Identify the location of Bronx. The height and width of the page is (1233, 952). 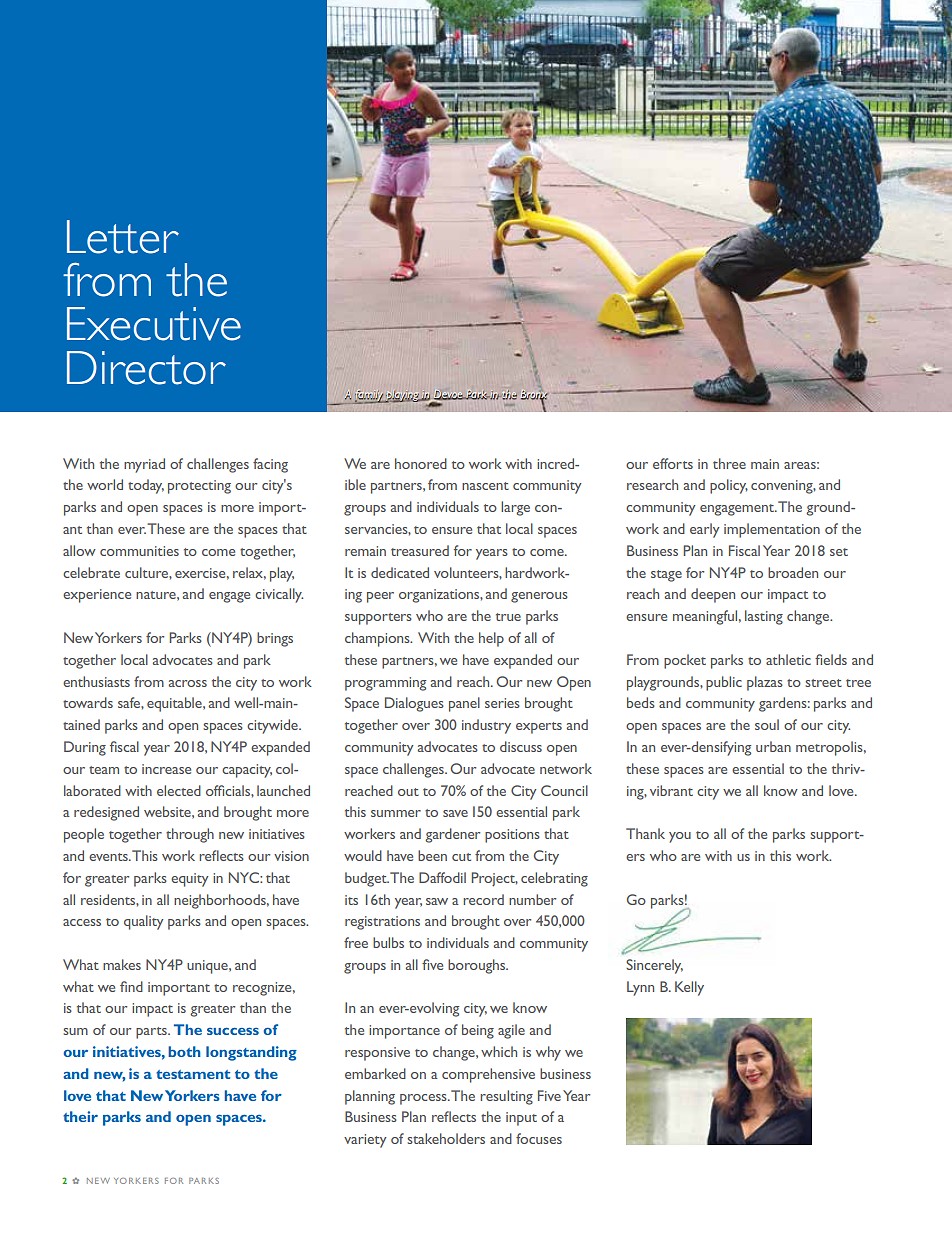
(534, 395).
